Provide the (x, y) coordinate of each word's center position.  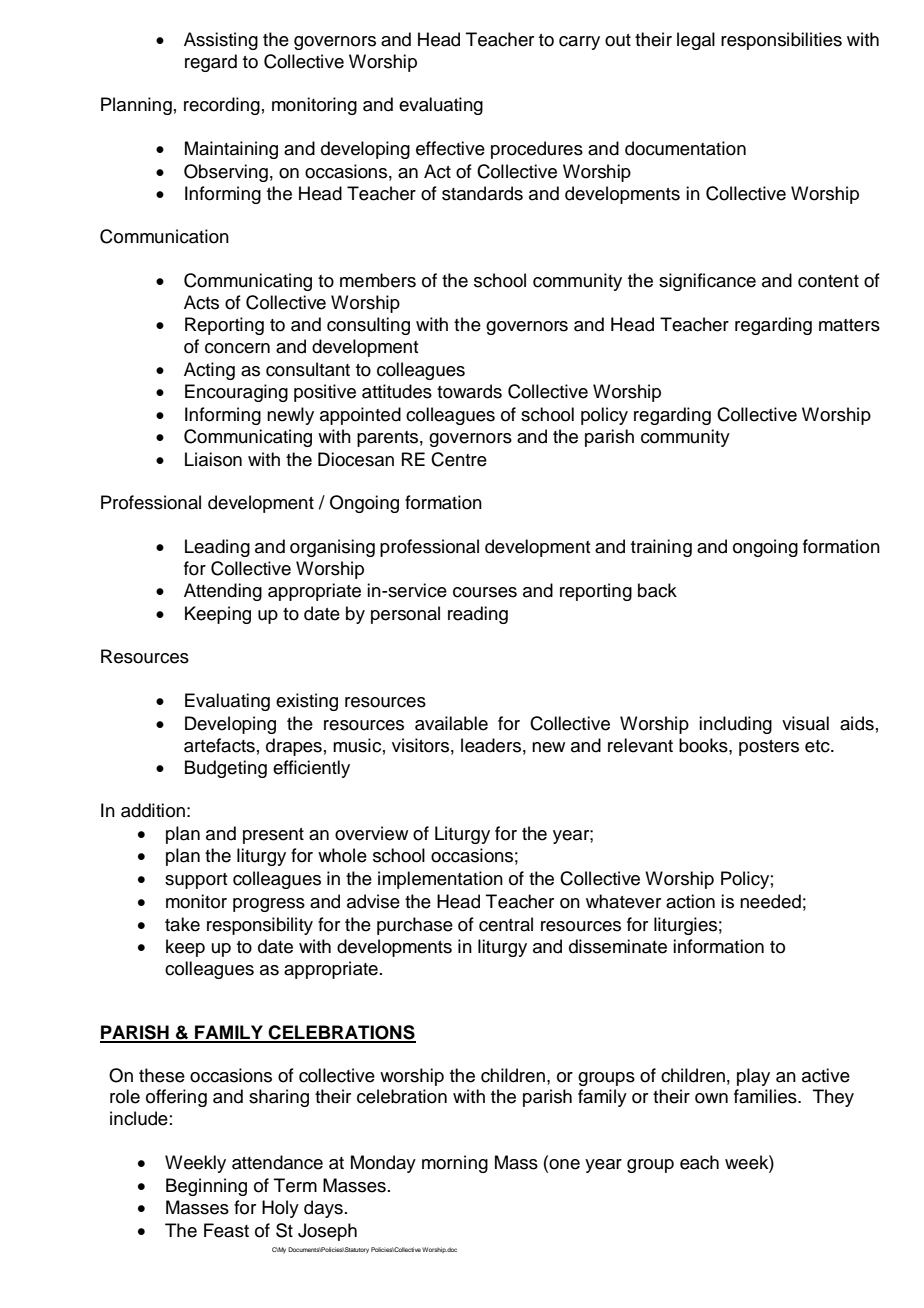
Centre (459, 459)
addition (153, 810)
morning (455, 1164)
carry (579, 43)
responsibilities (781, 41)
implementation (440, 880)
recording (222, 106)
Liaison (213, 459)
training (661, 548)
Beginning (206, 1187)
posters (769, 748)
